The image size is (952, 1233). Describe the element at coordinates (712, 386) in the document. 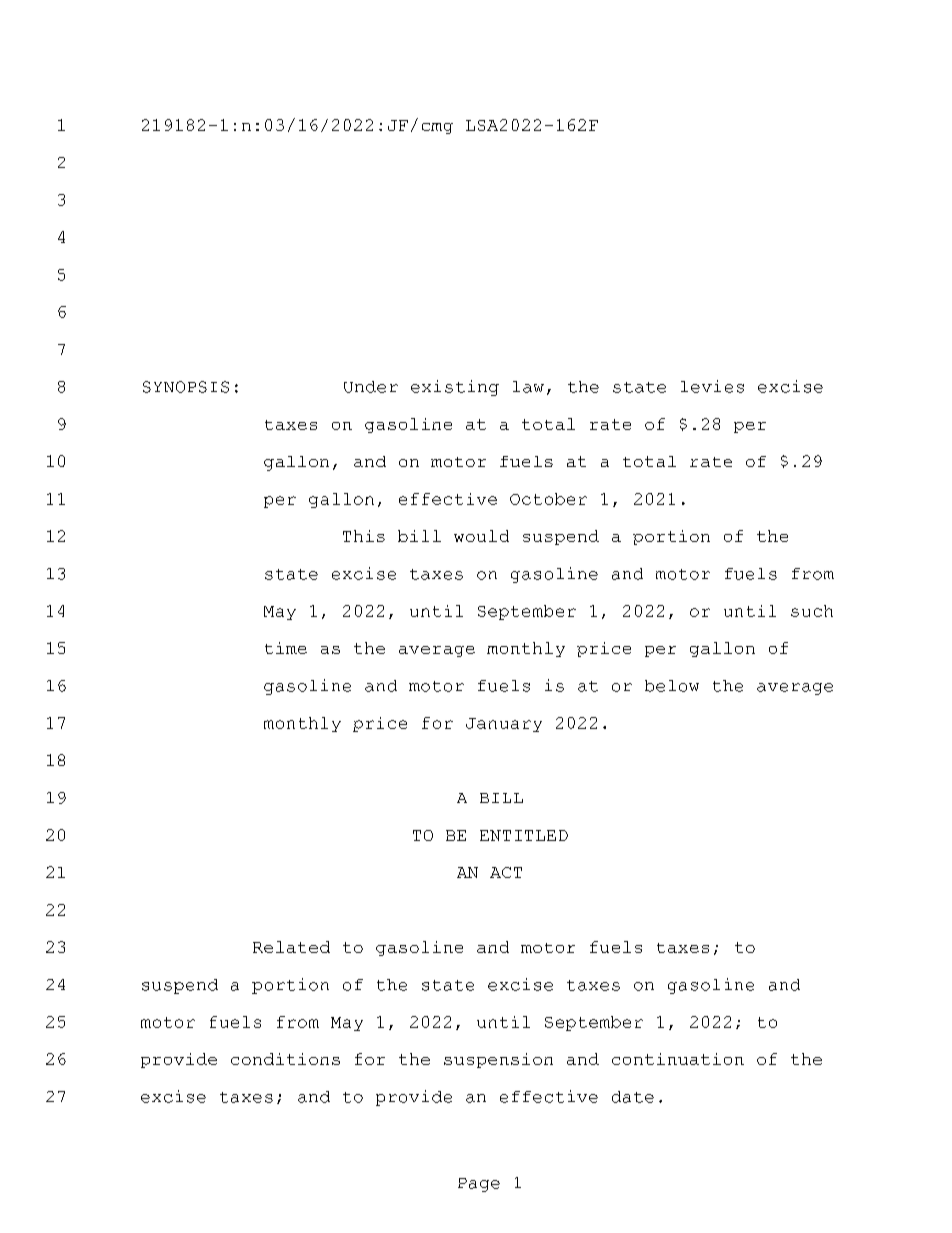

I see `levies` at that location.
